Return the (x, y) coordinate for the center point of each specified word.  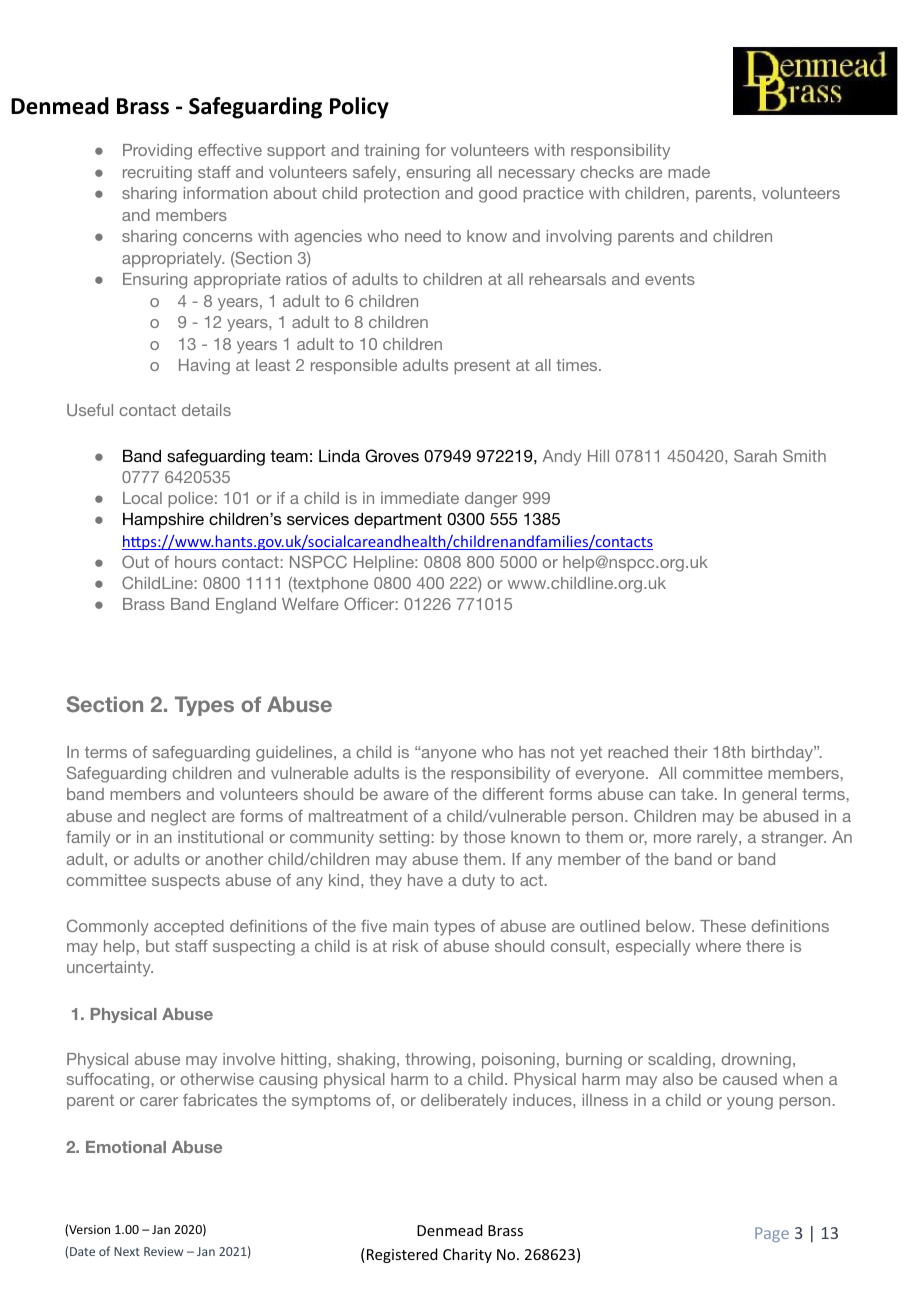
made (689, 172)
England (246, 606)
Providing (157, 152)
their (691, 752)
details (206, 410)
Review (163, 1251)
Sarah (755, 455)
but (158, 946)
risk (405, 946)
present (482, 367)
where (718, 946)
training (391, 152)
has (532, 752)
